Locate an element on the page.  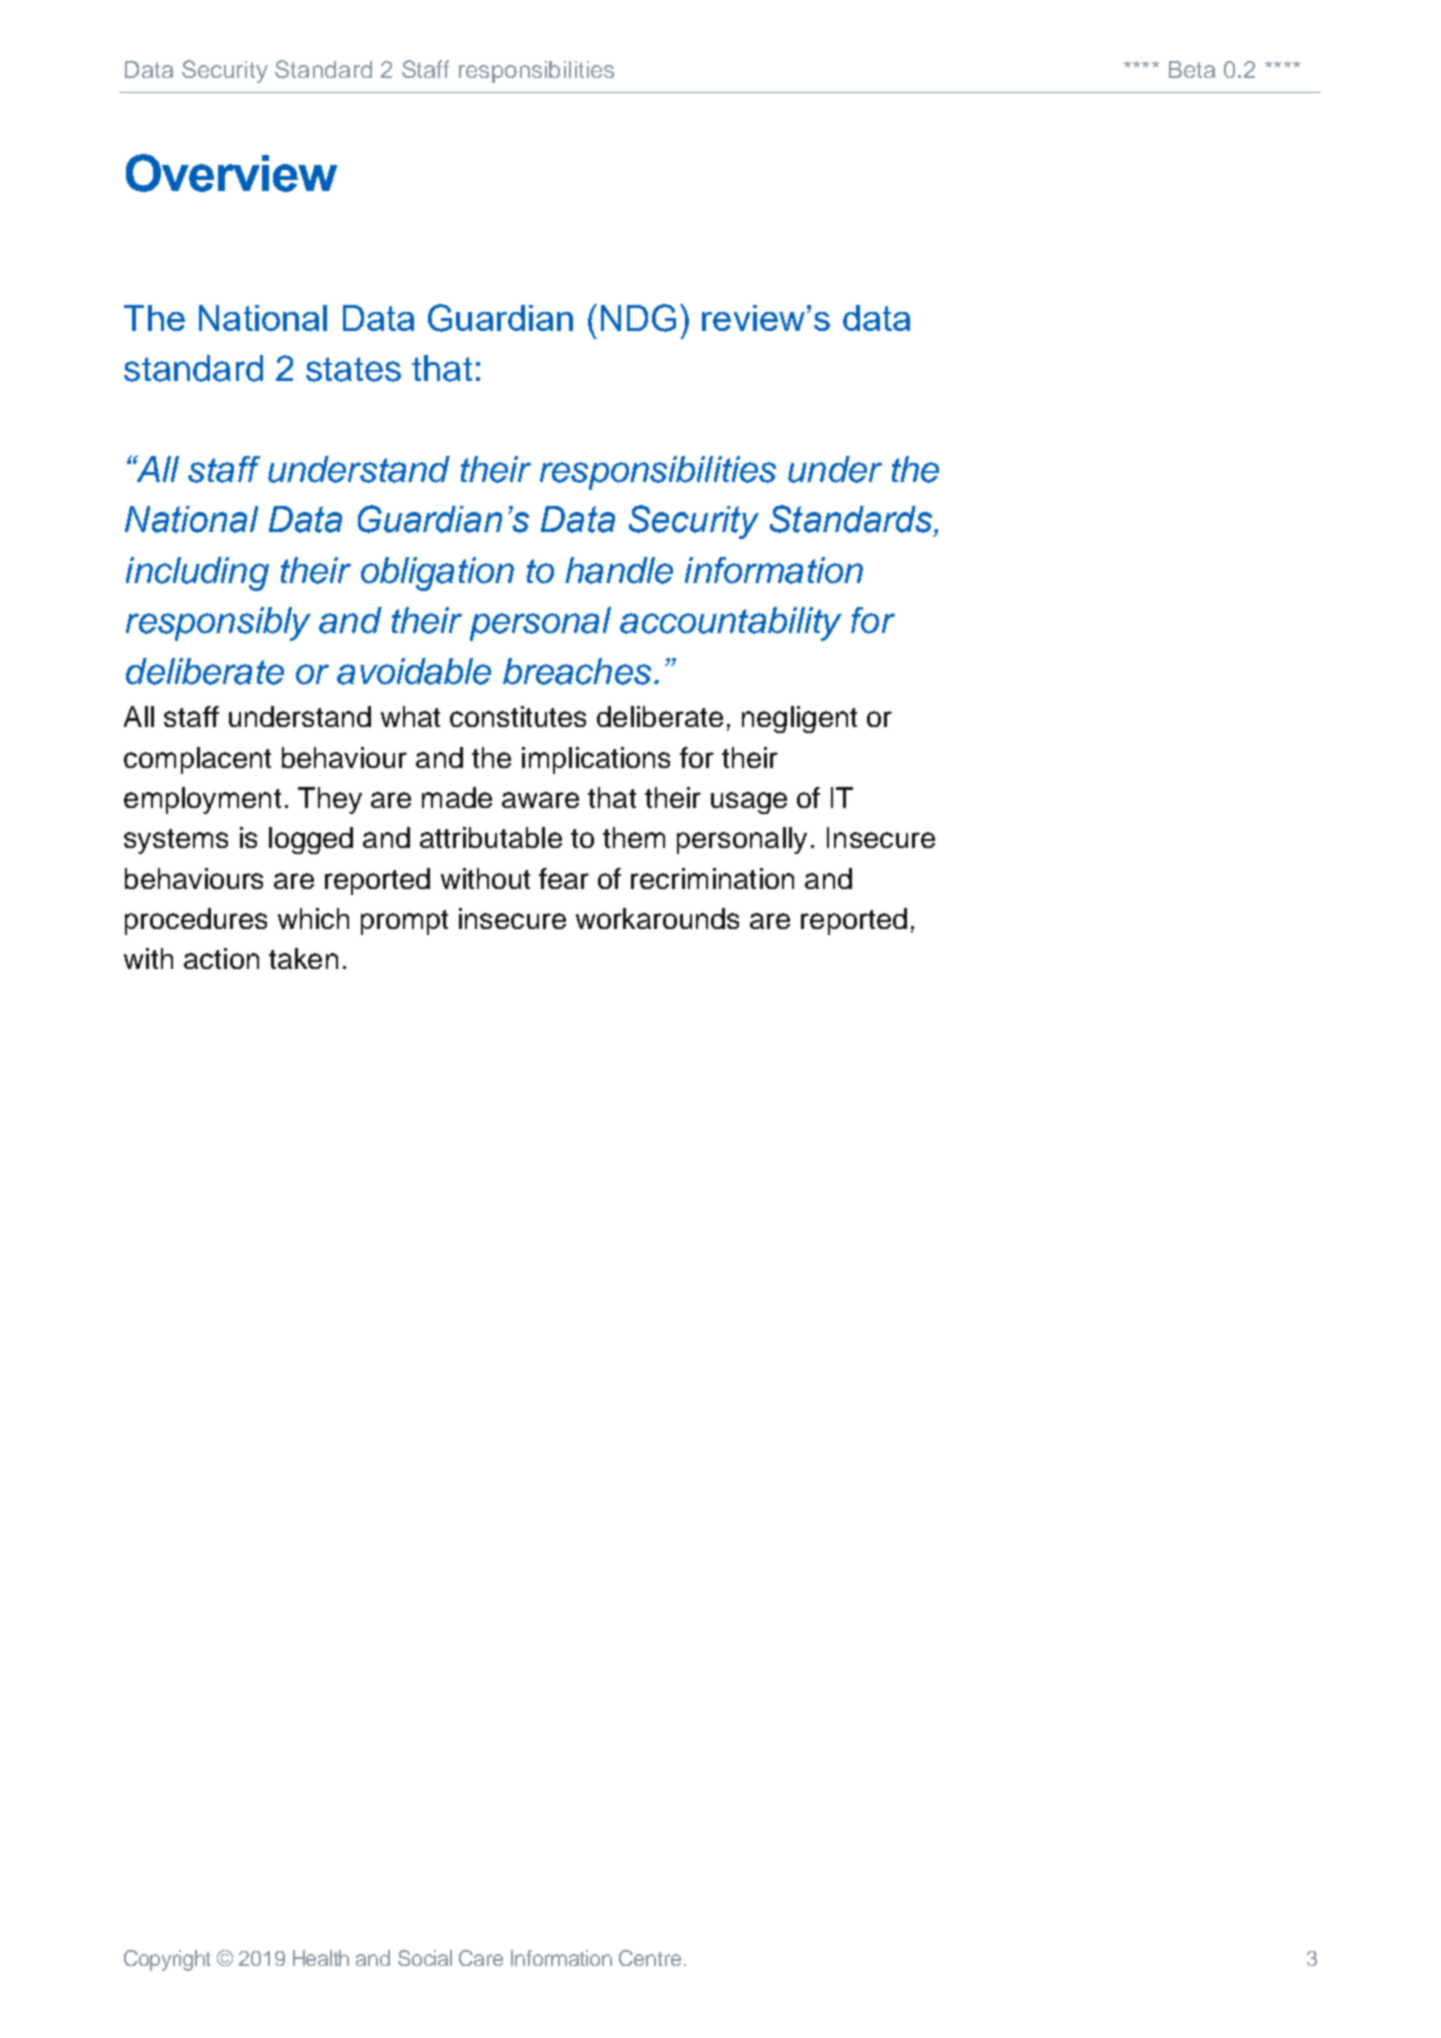
Health is located at coordinates (321, 1958).
